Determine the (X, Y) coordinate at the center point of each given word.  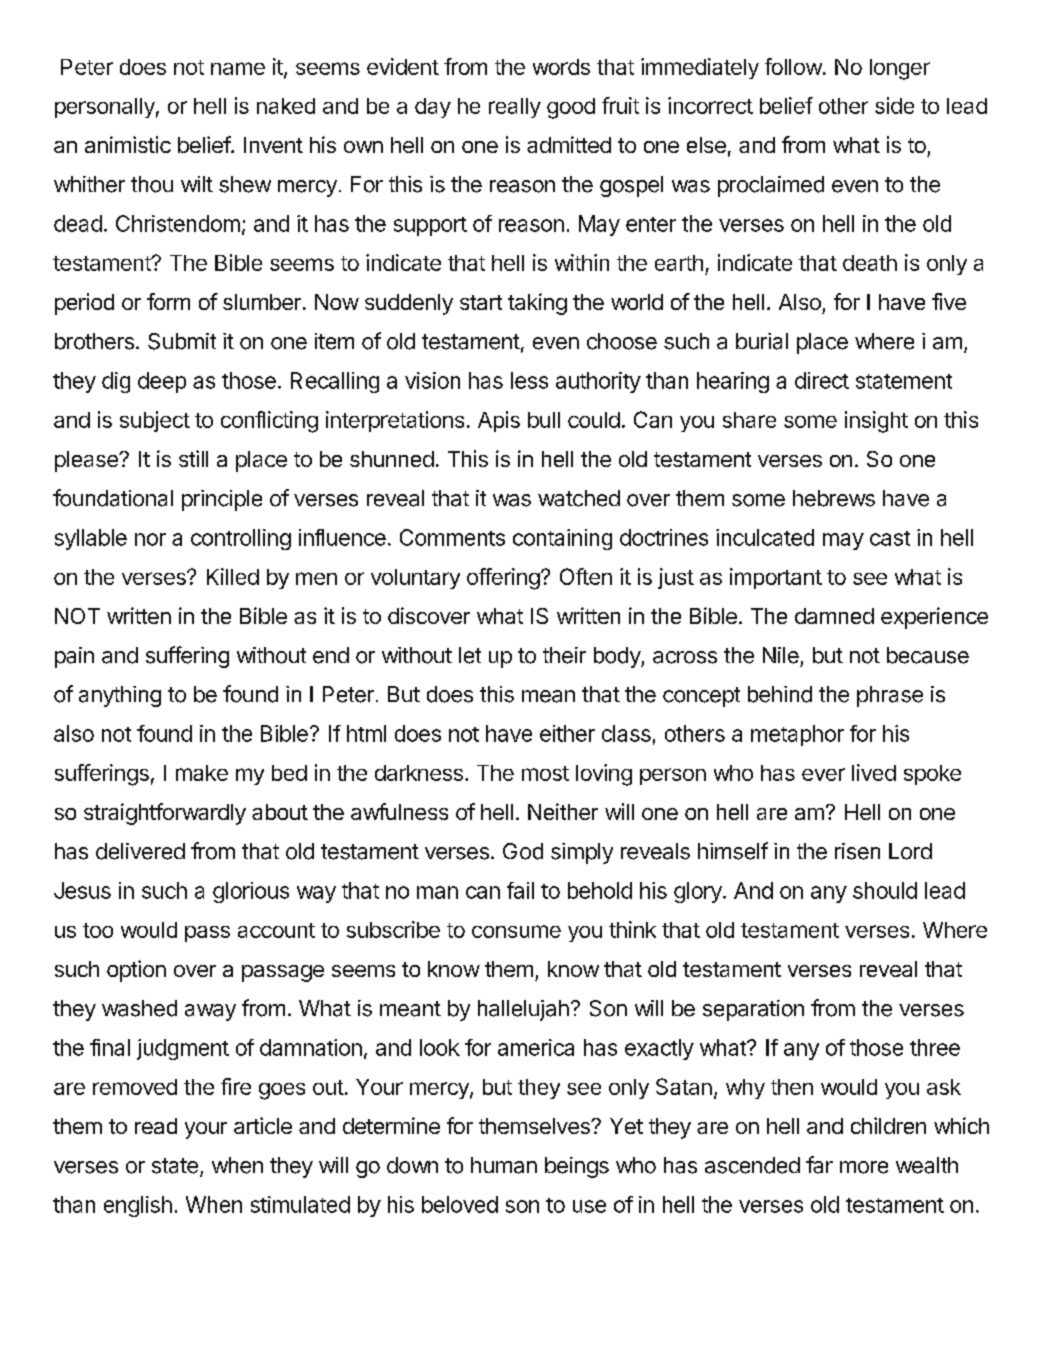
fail (520, 890)
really (515, 108)
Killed (233, 576)
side (894, 105)
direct (822, 380)
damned (834, 616)
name (238, 68)
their (564, 655)
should (885, 890)
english (138, 1206)
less (529, 380)
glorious (251, 892)
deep (162, 382)
